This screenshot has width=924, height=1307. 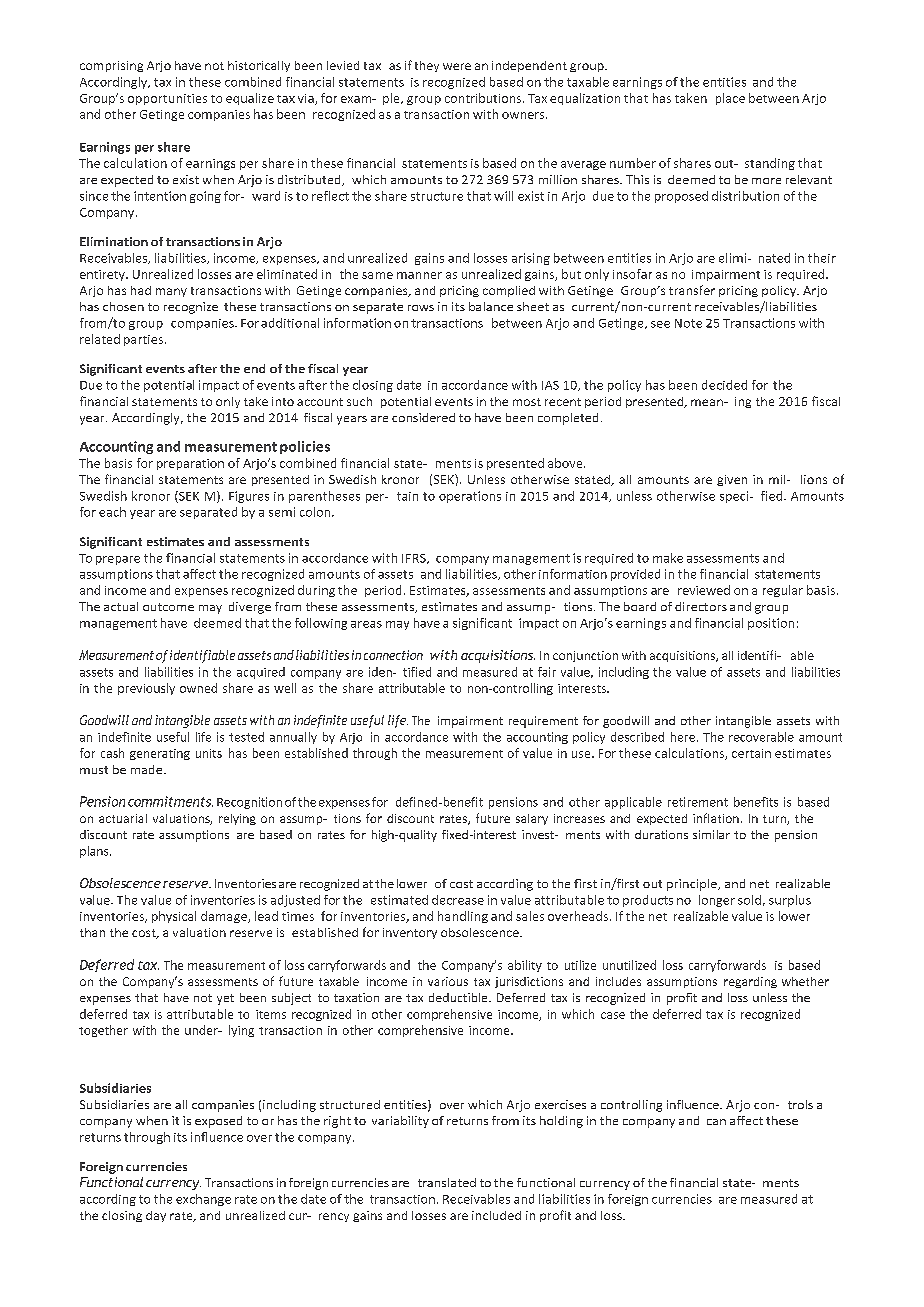 I want to click on exchange, so click(x=203, y=1200).
